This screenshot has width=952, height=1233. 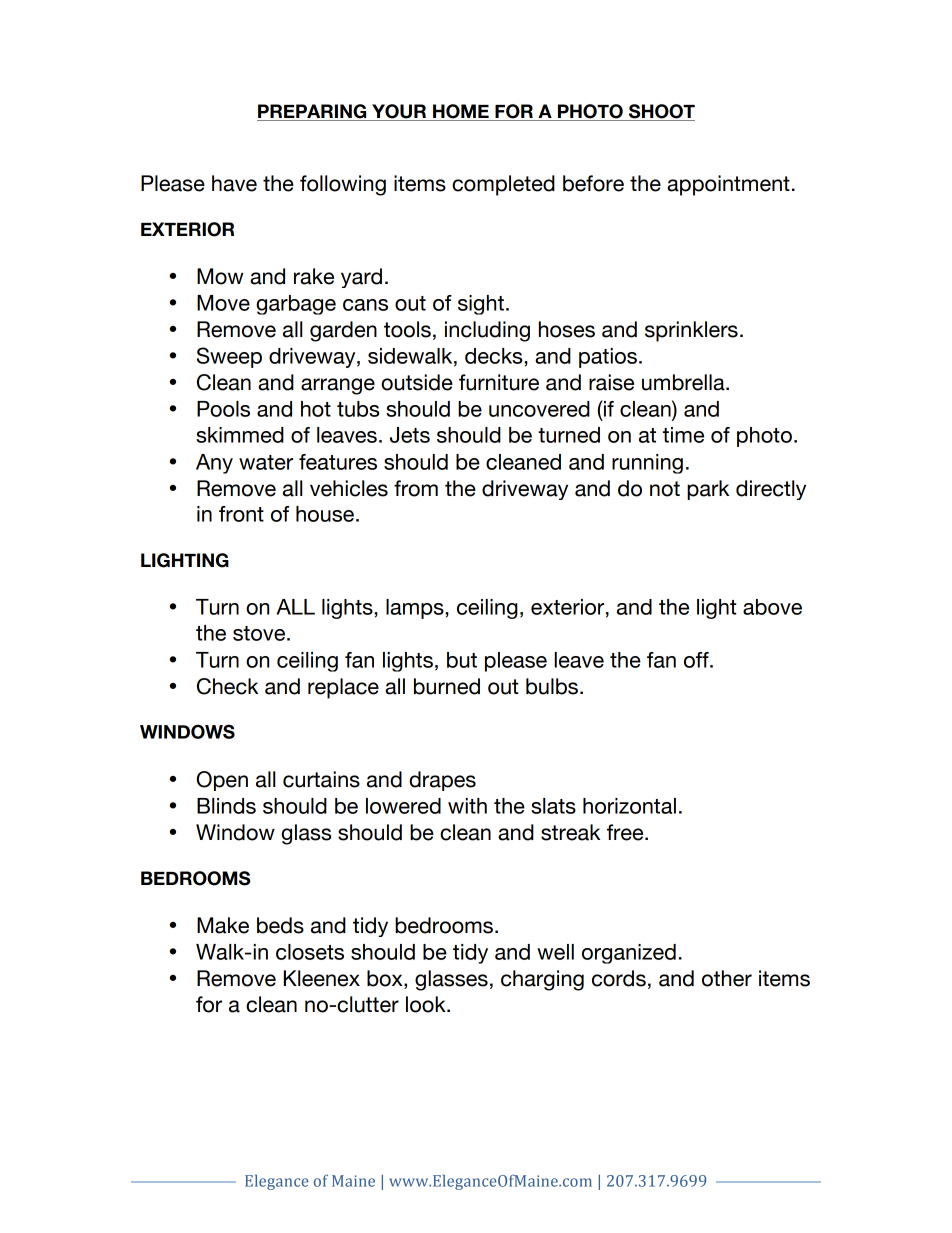 What do you see at coordinates (542, 980) in the screenshot?
I see `charging` at bounding box center [542, 980].
